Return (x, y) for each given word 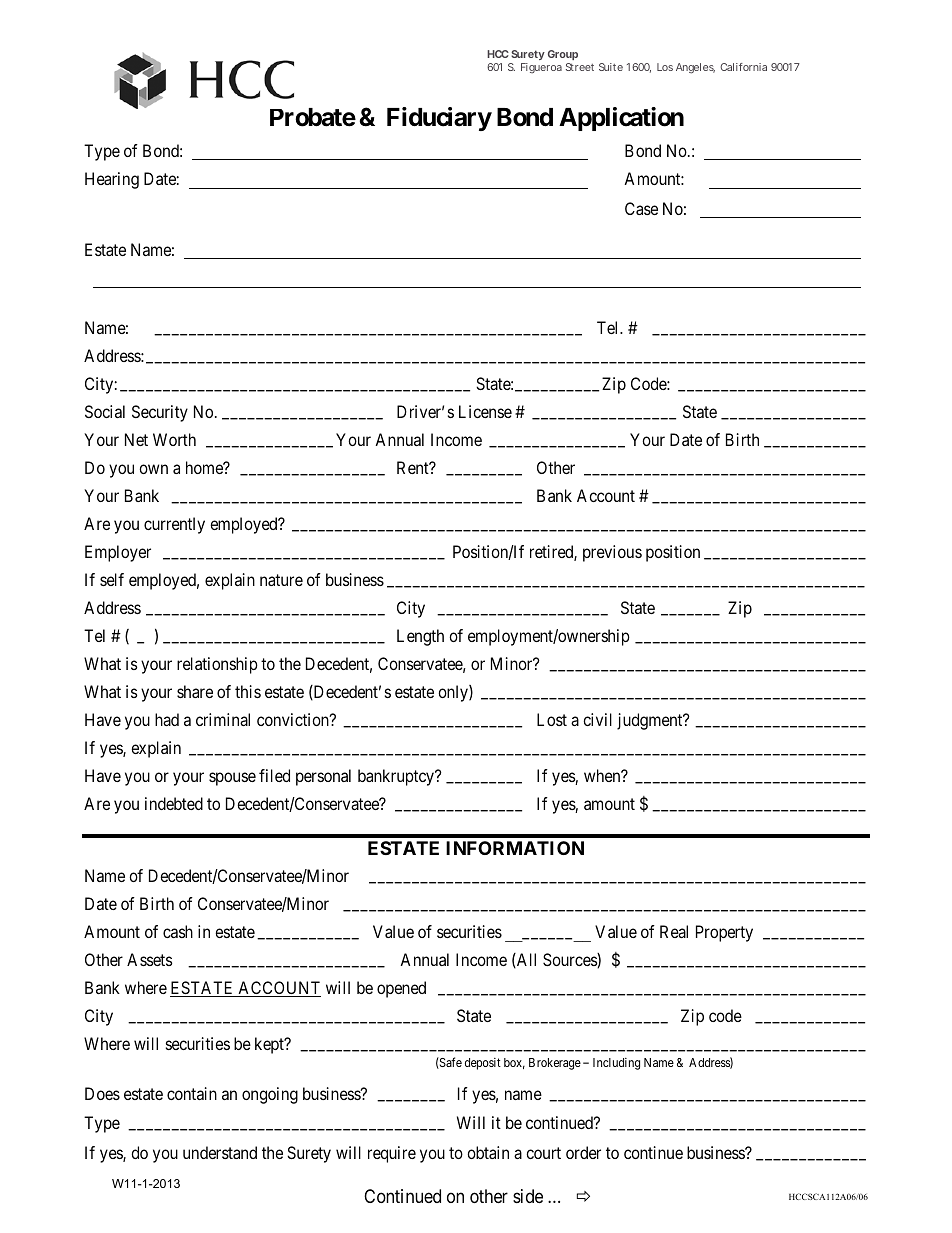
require (392, 1154)
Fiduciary (439, 119)
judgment (651, 721)
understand (220, 1152)
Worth (174, 439)
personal (323, 777)
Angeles (695, 68)
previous (612, 553)
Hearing (112, 180)
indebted (174, 803)
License (485, 411)
